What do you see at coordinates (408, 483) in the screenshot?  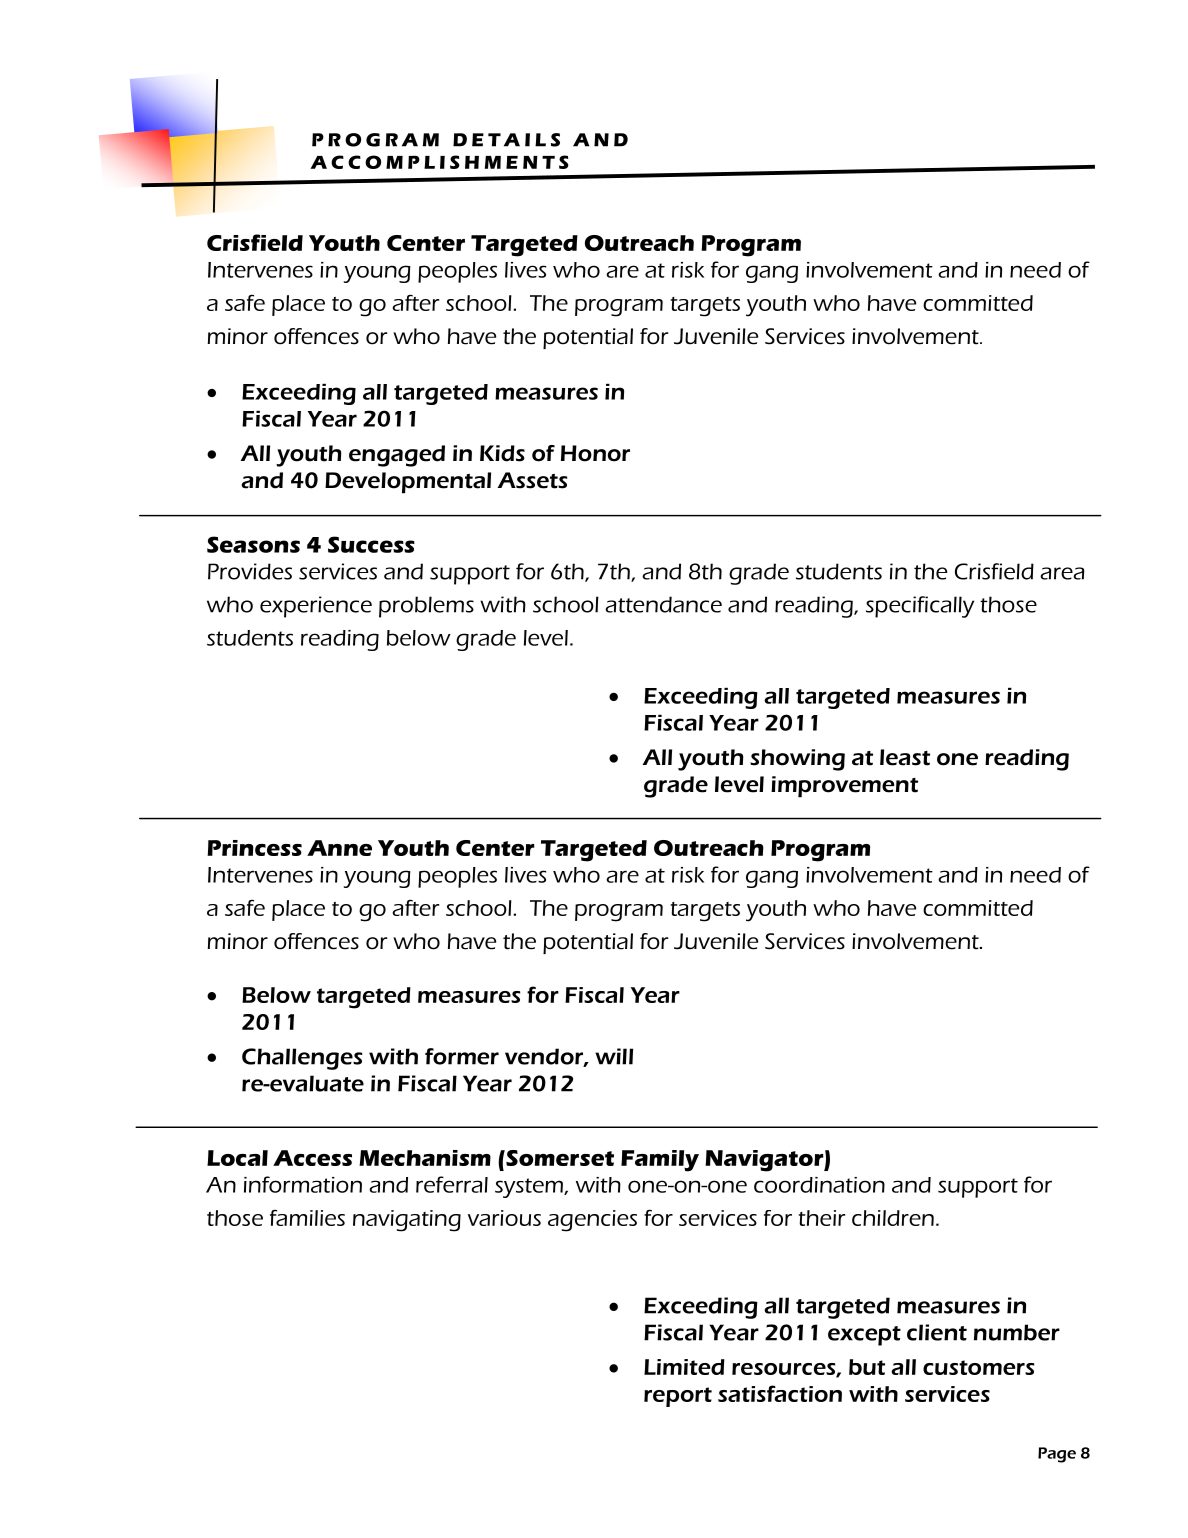 I see `Developmental` at bounding box center [408, 483].
